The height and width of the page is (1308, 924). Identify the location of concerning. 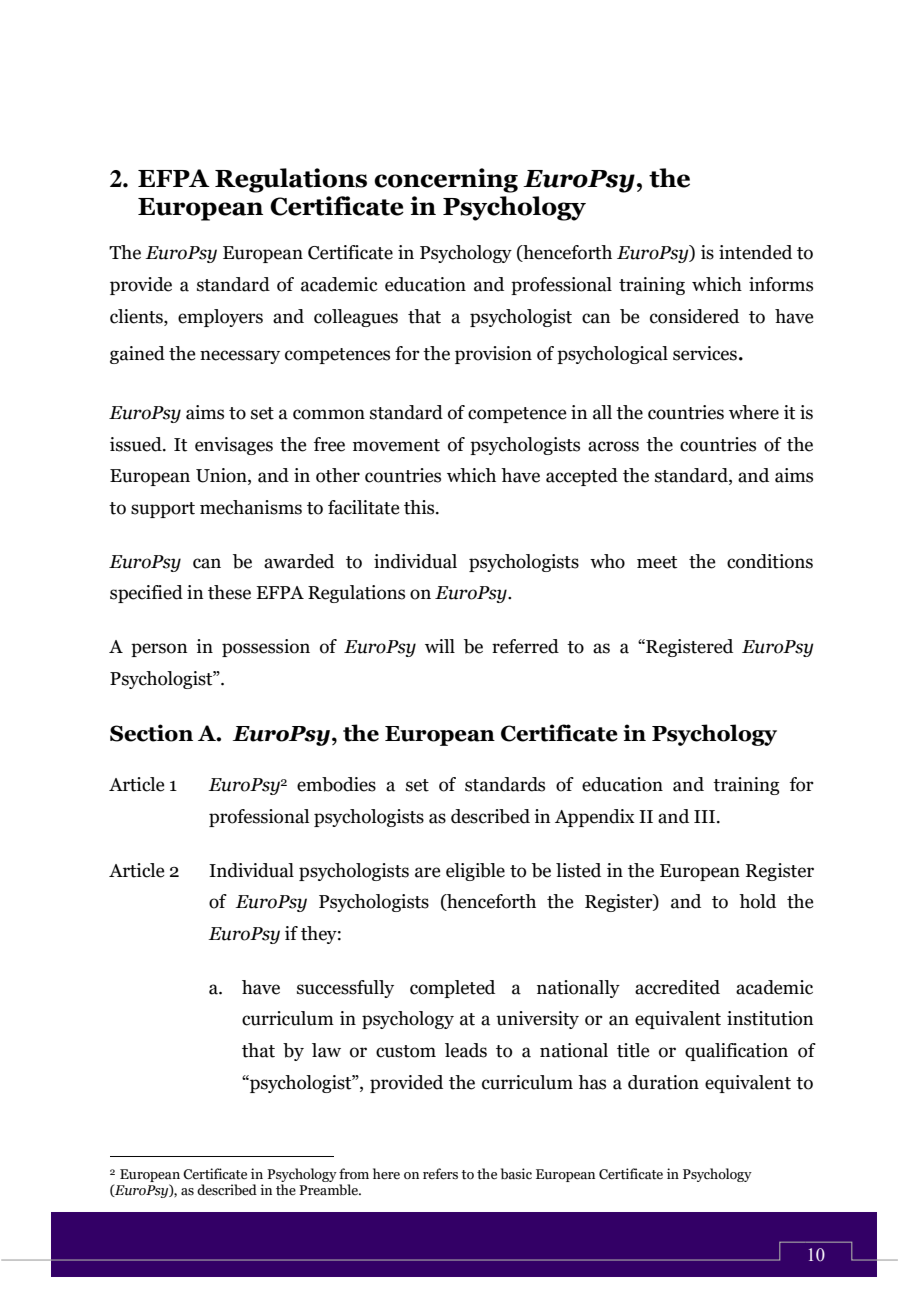
(446, 180).
